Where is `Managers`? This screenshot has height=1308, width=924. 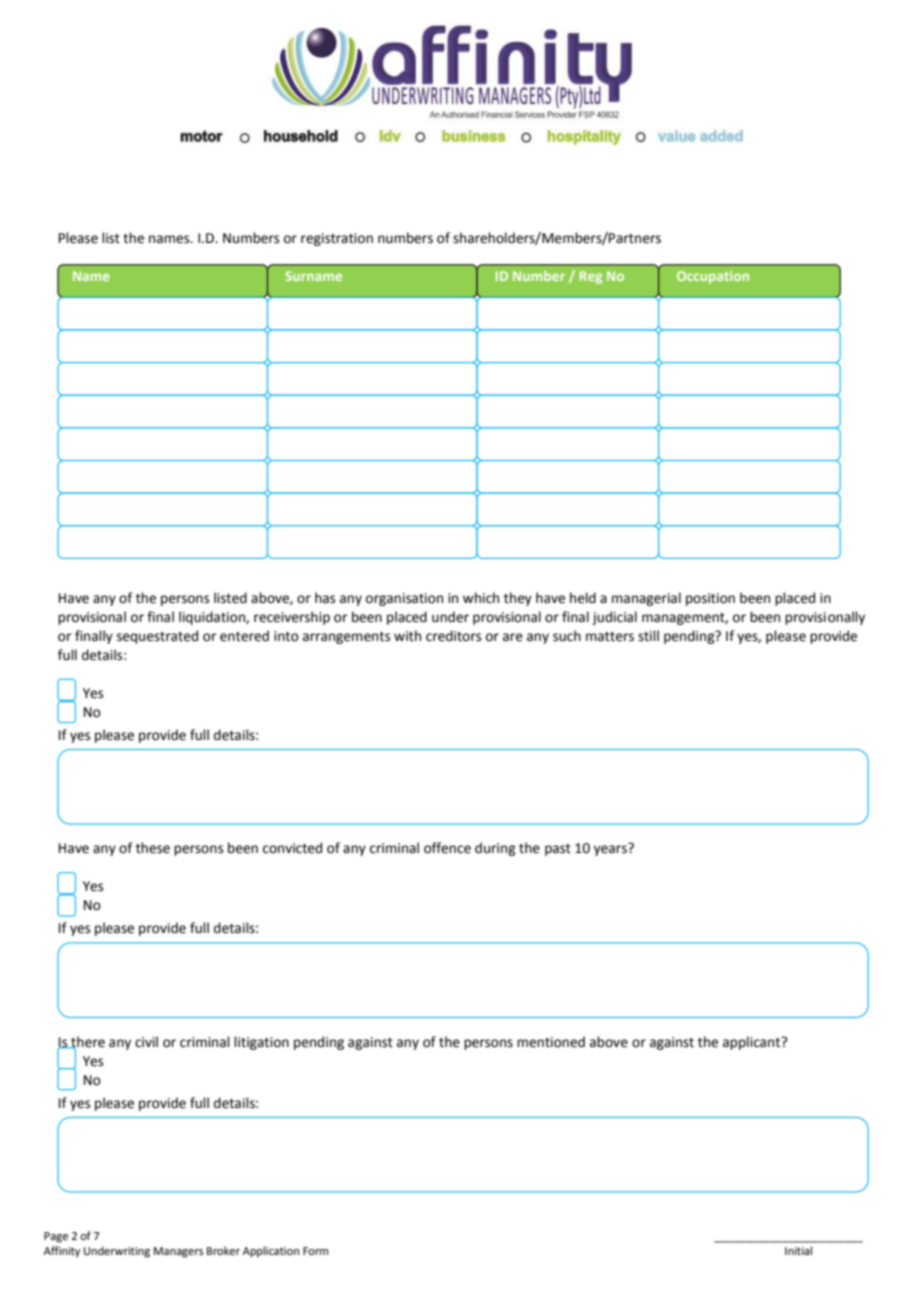 Managers is located at coordinates (178, 1252).
